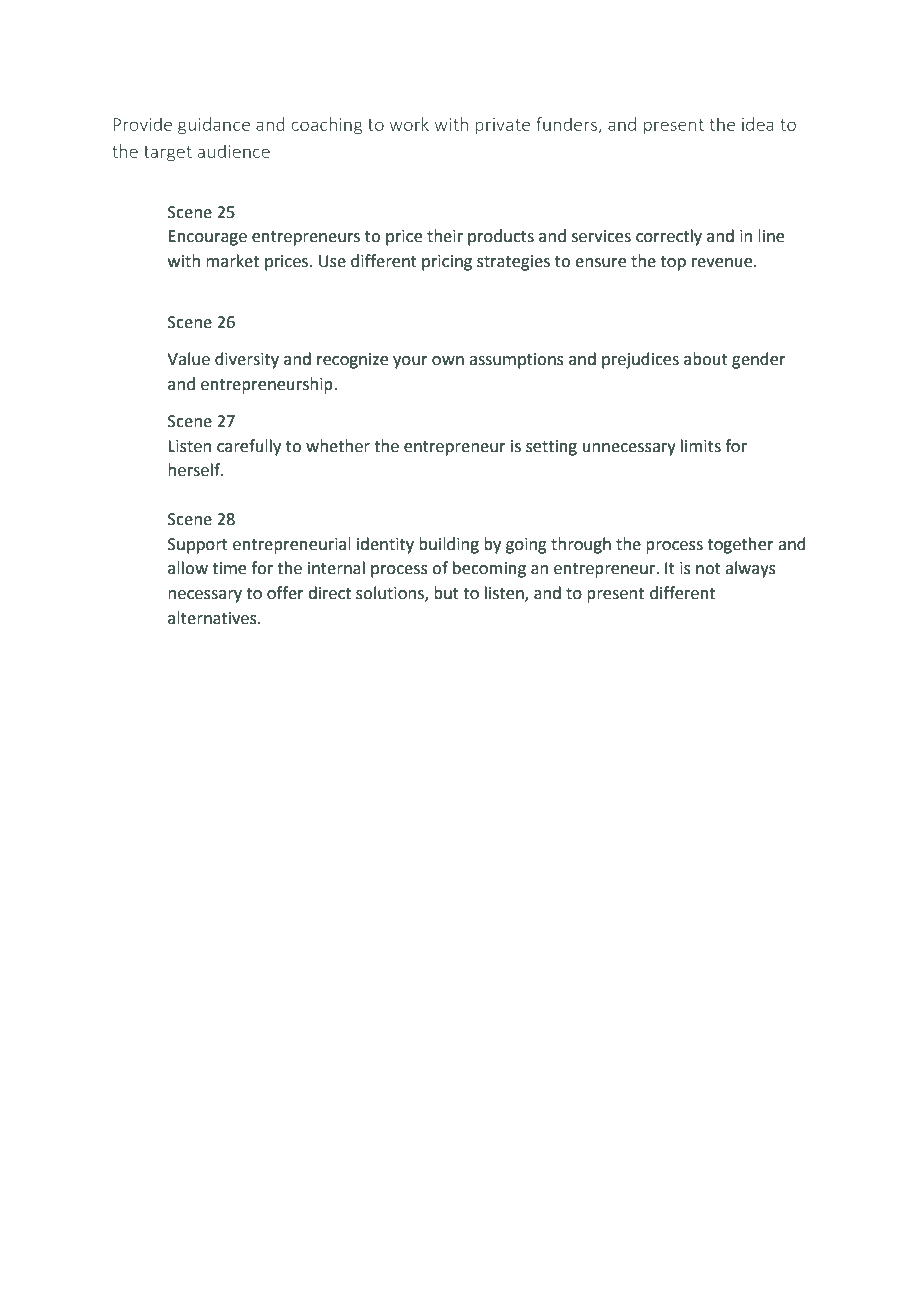  I want to click on together, so click(740, 545).
